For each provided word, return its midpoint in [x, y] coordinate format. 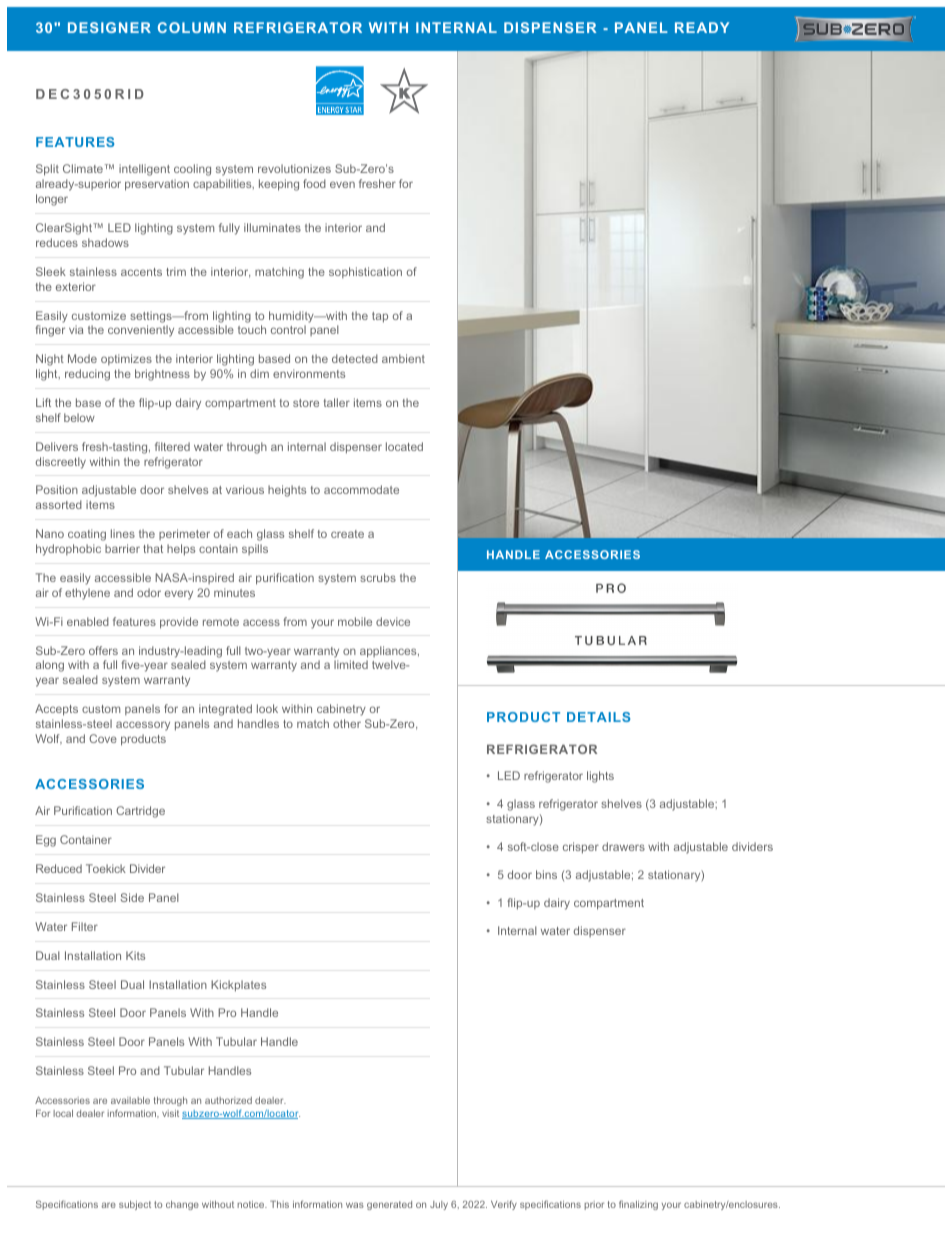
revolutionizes [294, 168]
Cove [103, 738]
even [342, 184]
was [355, 1205]
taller [337, 402]
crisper [581, 848]
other [347, 723]
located [404, 446]
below [79, 417]
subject [135, 1205]
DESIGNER [109, 27]
